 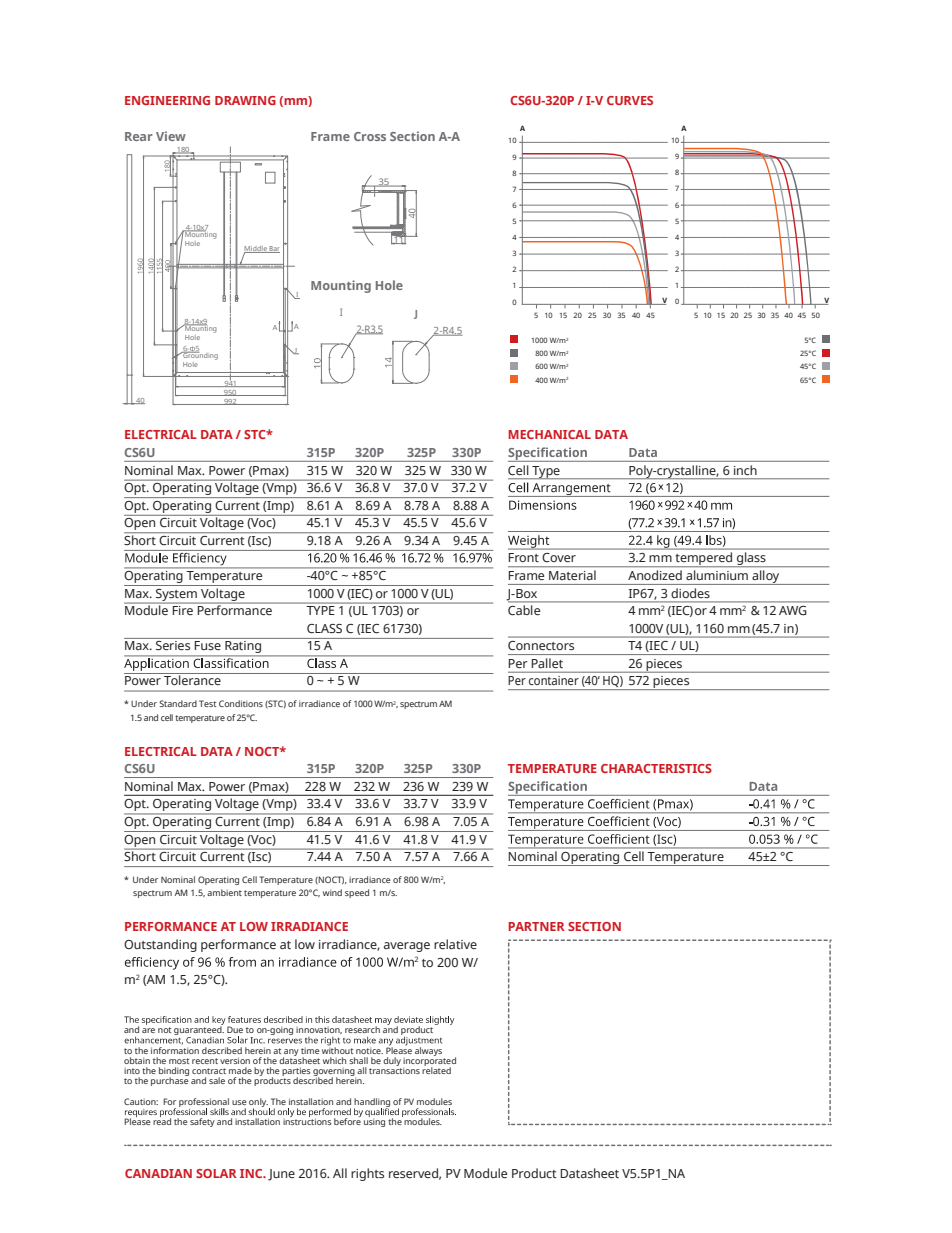 I want to click on PARTNER, so click(x=536, y=926).
